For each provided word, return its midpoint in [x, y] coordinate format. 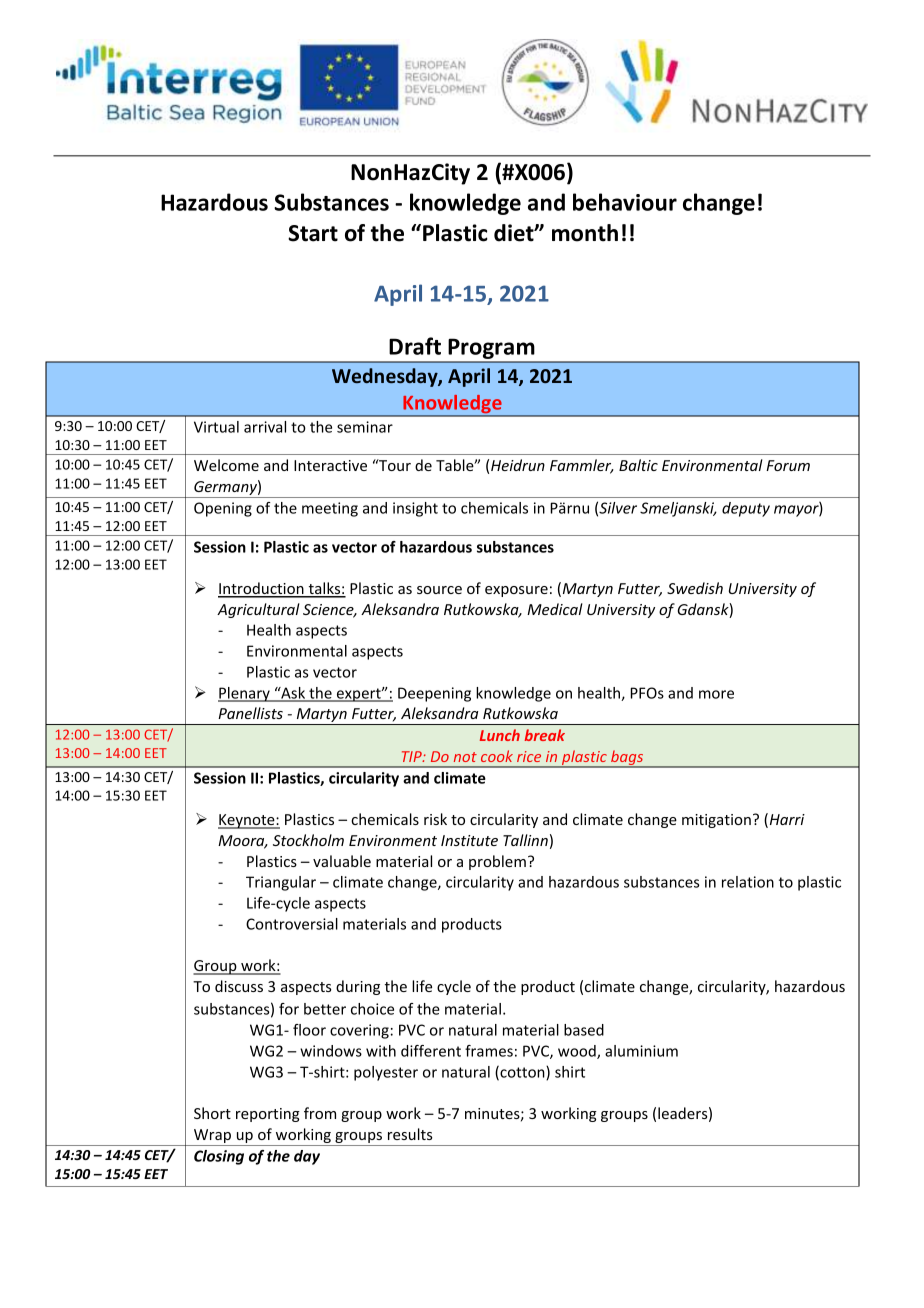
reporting [268, 1115]
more [716, 694]
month [585, 233]
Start [313, 233]
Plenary [245, 694]
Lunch [500, 735]
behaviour [625, 202]
